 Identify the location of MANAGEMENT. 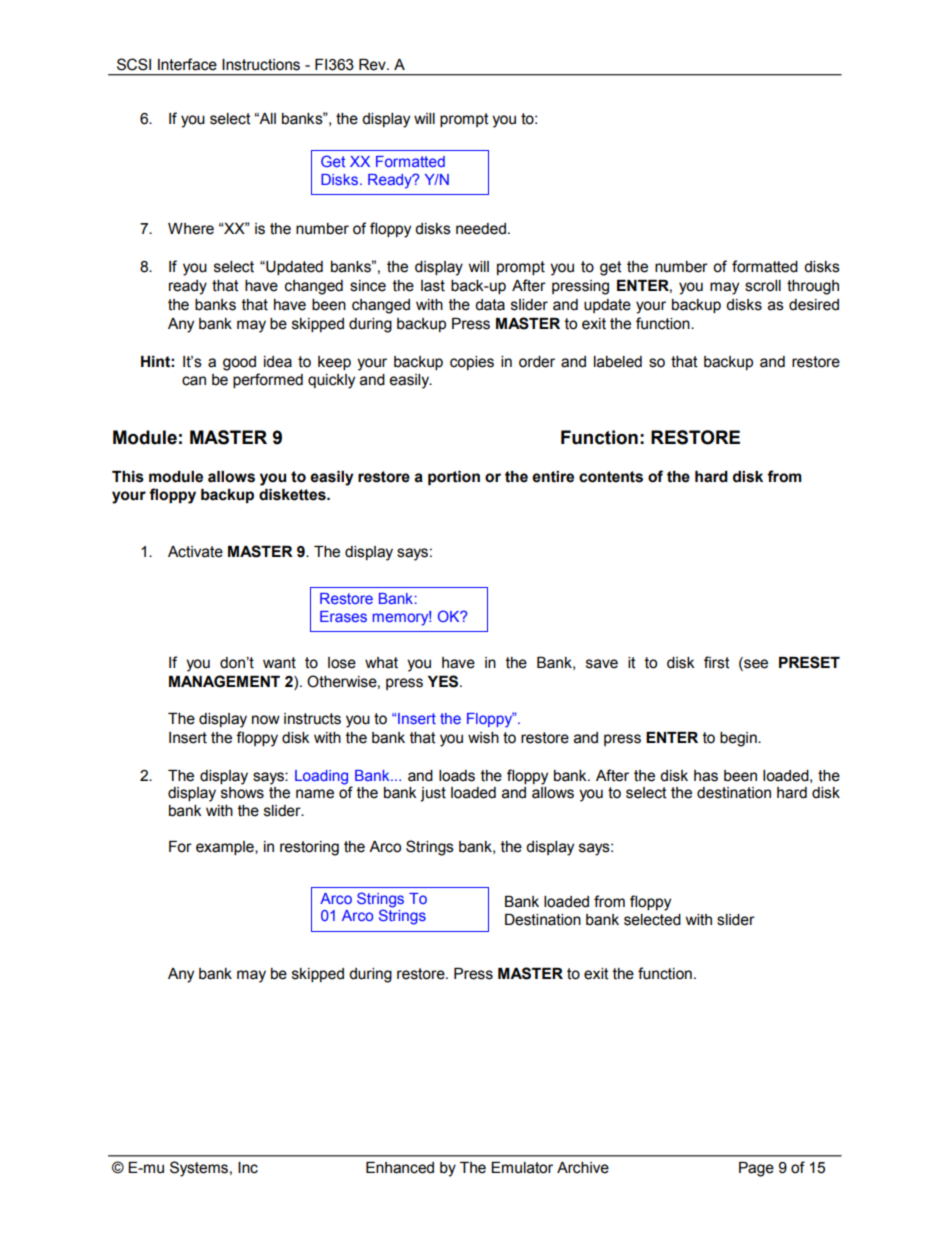
(224, 681).
